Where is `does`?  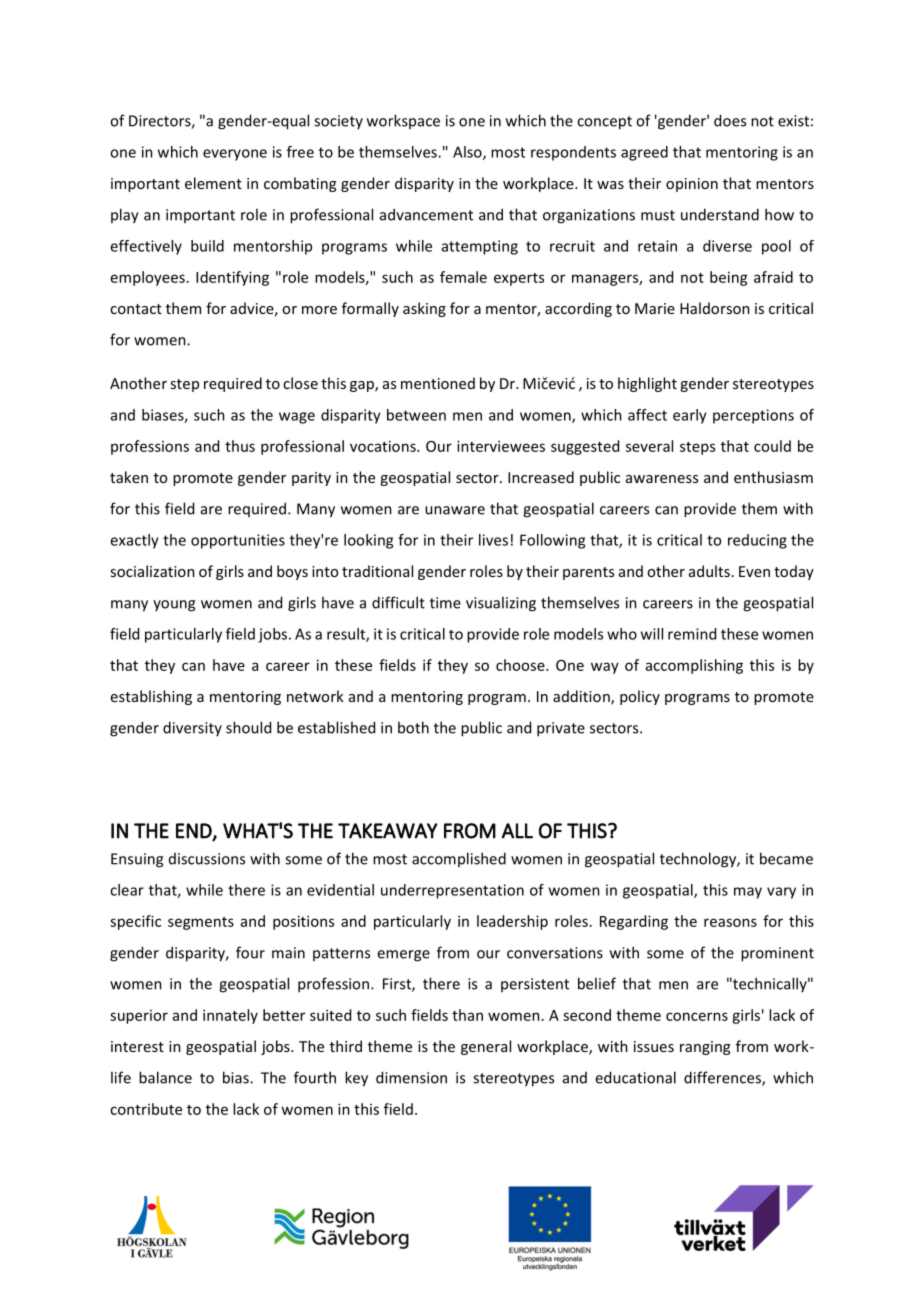 does is located at coordinates (730, 120).
